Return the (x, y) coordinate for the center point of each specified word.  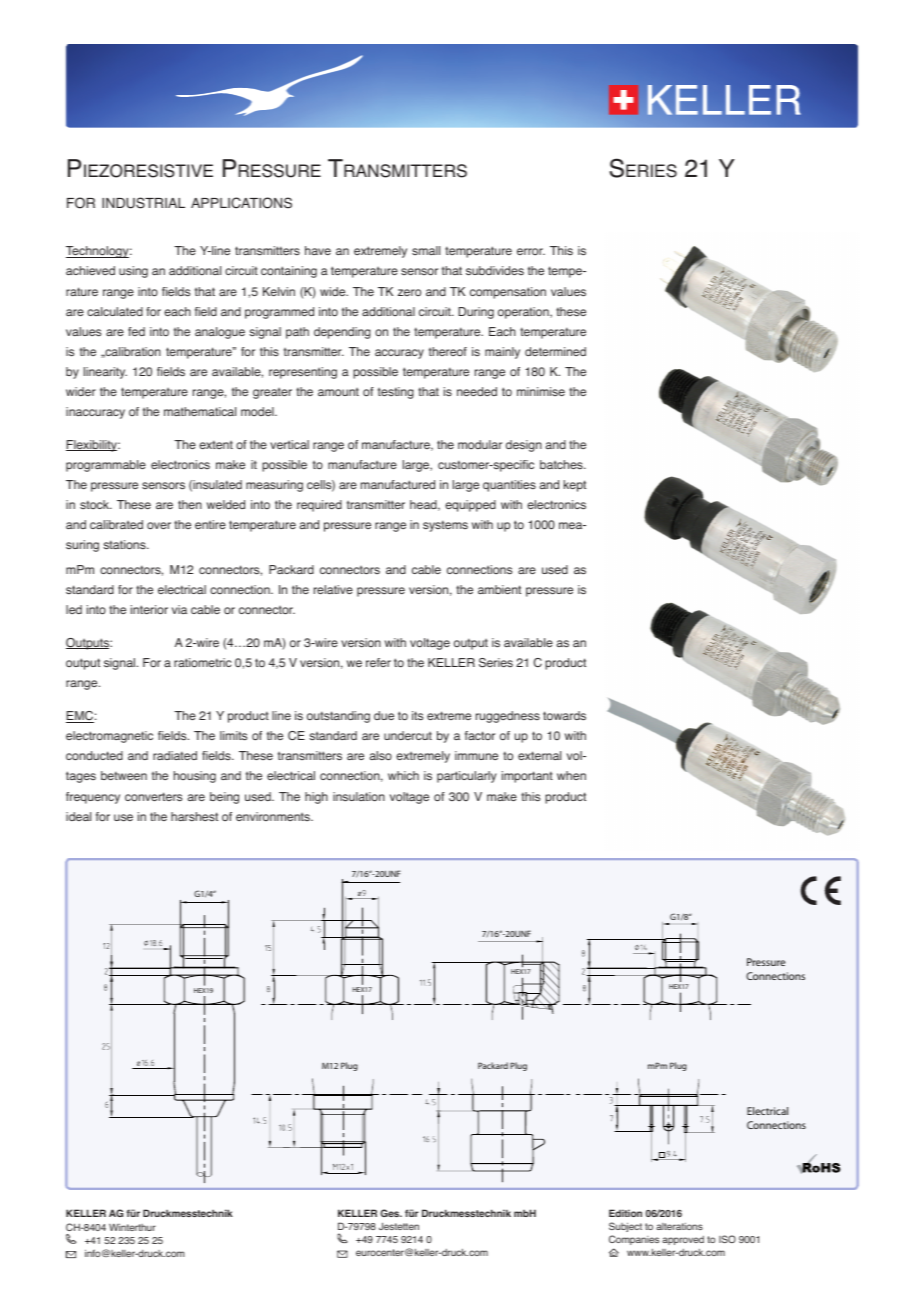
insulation (359, 796)
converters (153, 797)
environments (274, 816)
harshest (194, 816)
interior (149, 610)
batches (562, 464)
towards (564, 715)
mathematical (200, 411)
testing (396, 393)
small (426, 250)
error (531, 251)
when (571, 775)
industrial (143, 203)
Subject (625, 1227)
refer (378, 662)
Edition (625, 1213)
